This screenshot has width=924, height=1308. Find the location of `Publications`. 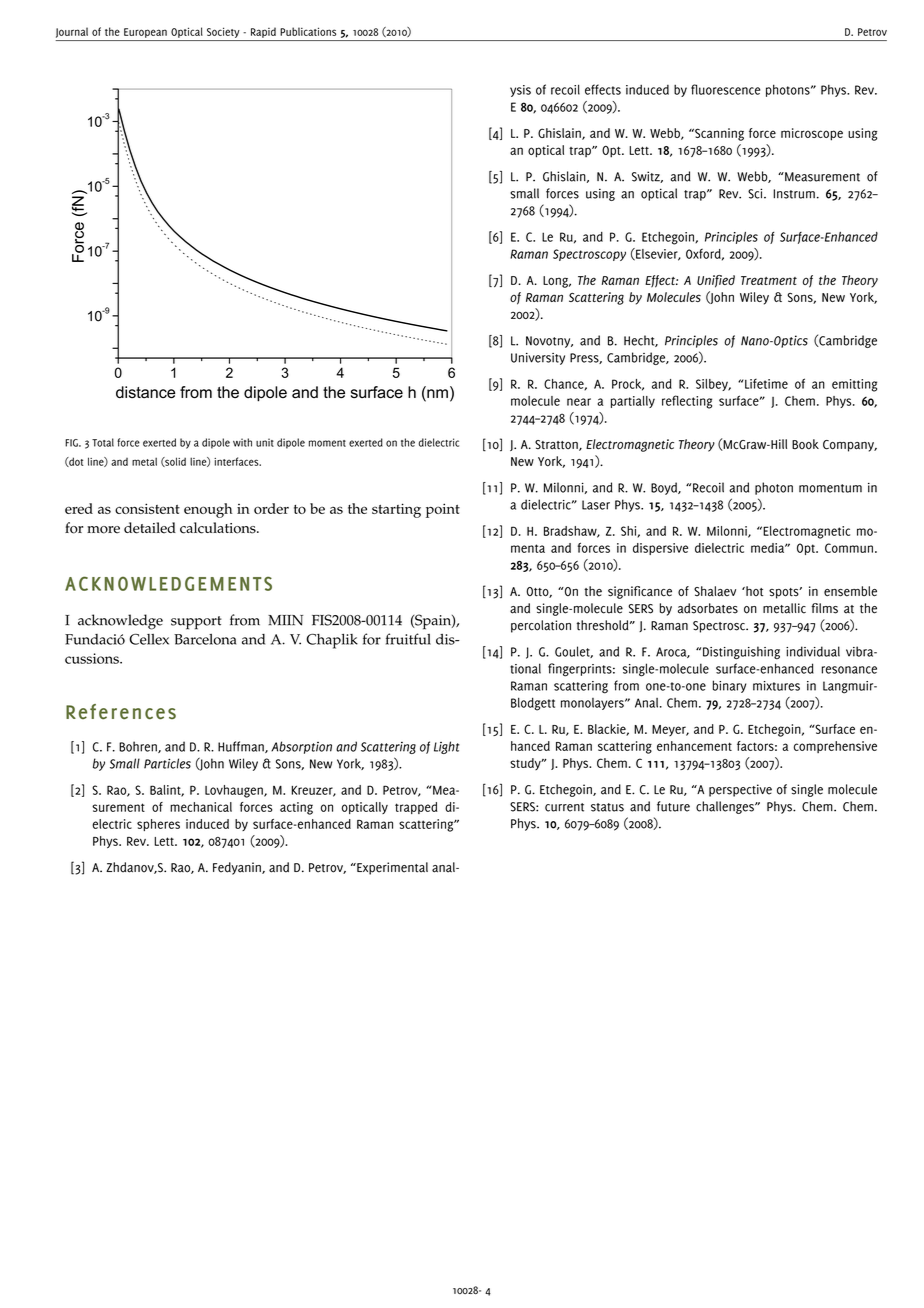

Publications is located at coordinates (308, 31).
